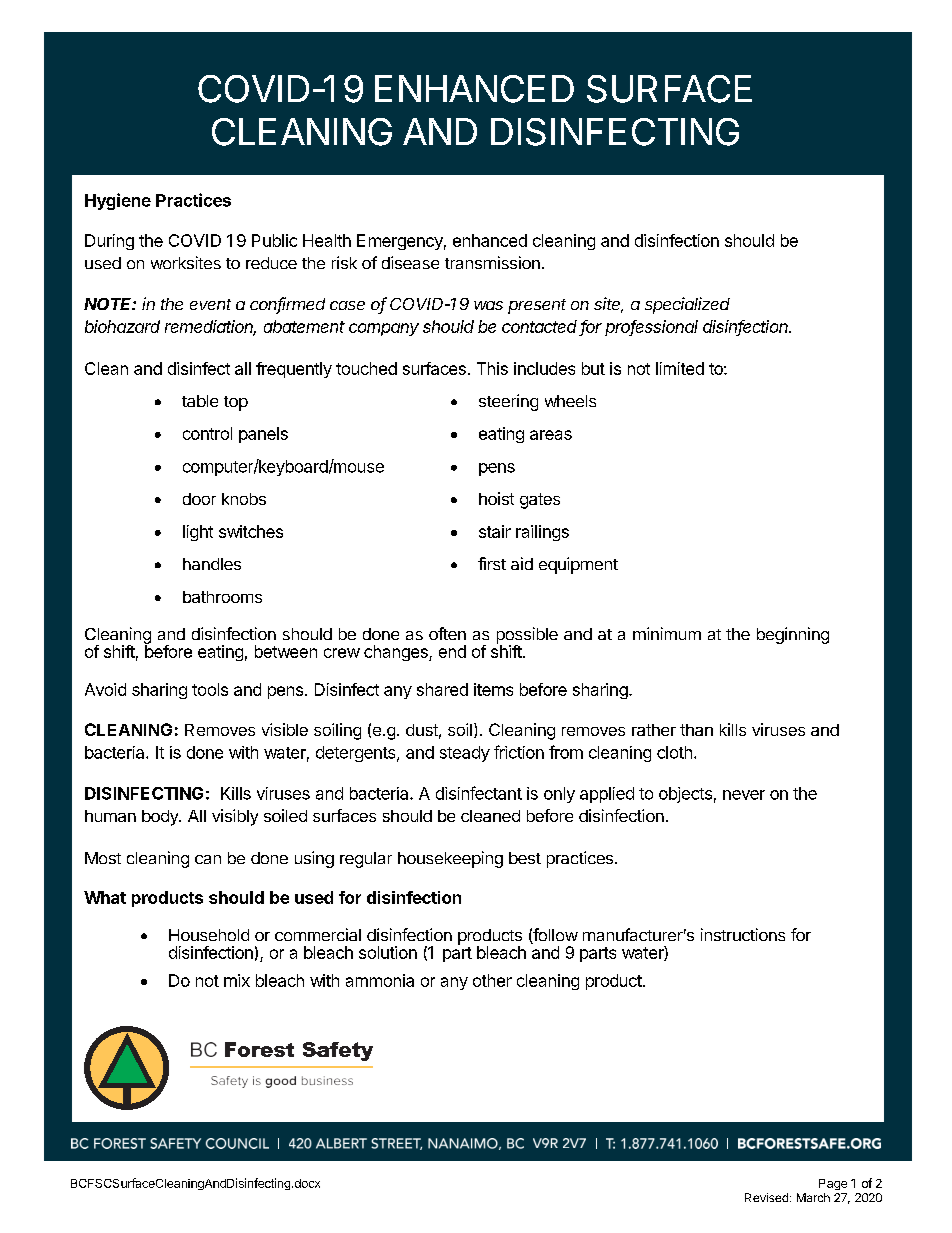 Image resolution: width=952 pixels, height=1233 pixels. I want to click on can, so click(208, 859).
